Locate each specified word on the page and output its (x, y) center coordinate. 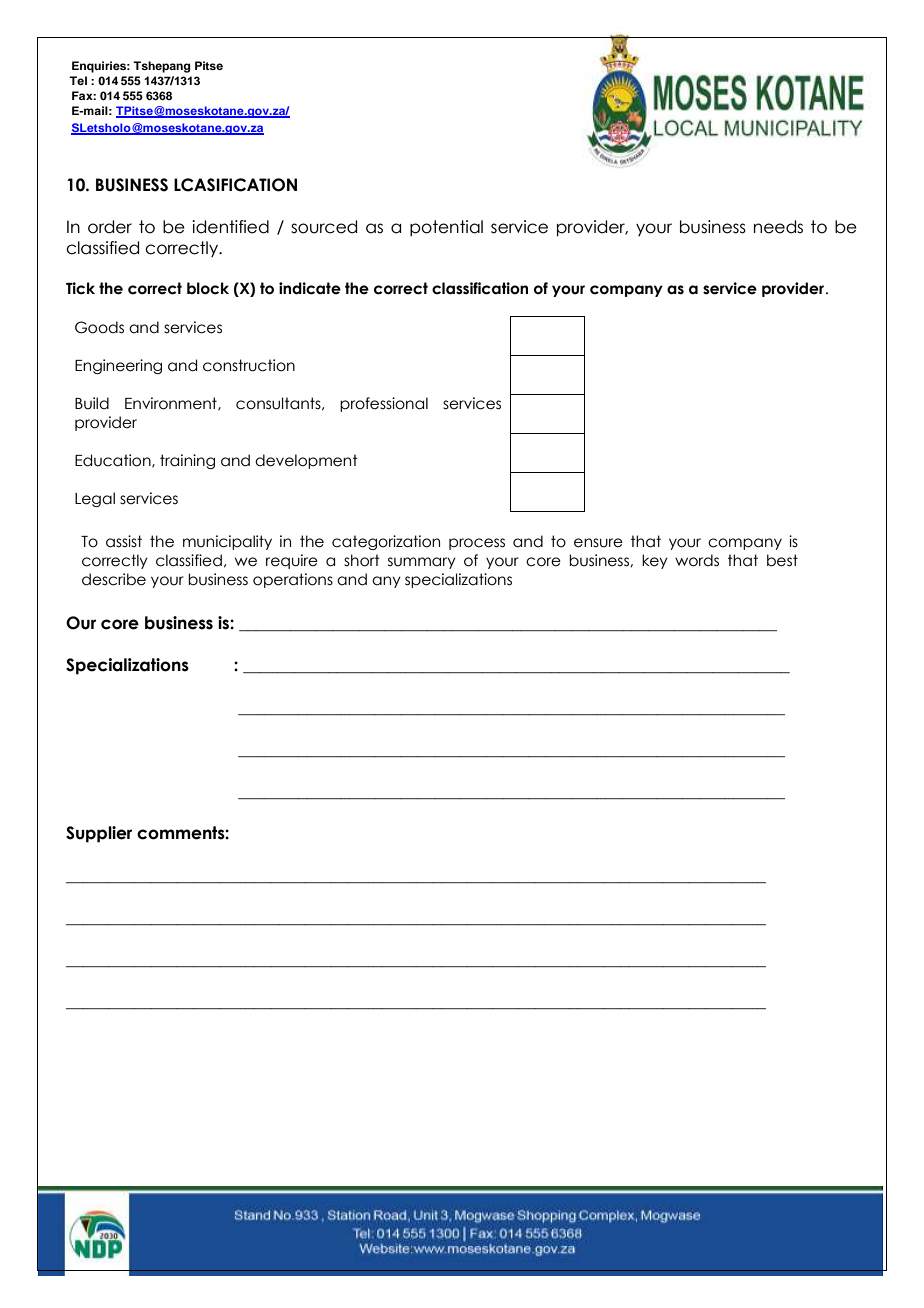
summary (422, 563)
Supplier (99, 834)
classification (480, 288)
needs (778, 227)
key (655, 561)
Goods (99, 327)
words (697, 560)
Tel (78, 80)
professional (384, 404)
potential (446, 228)
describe (114, 579)
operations (293, 580)
